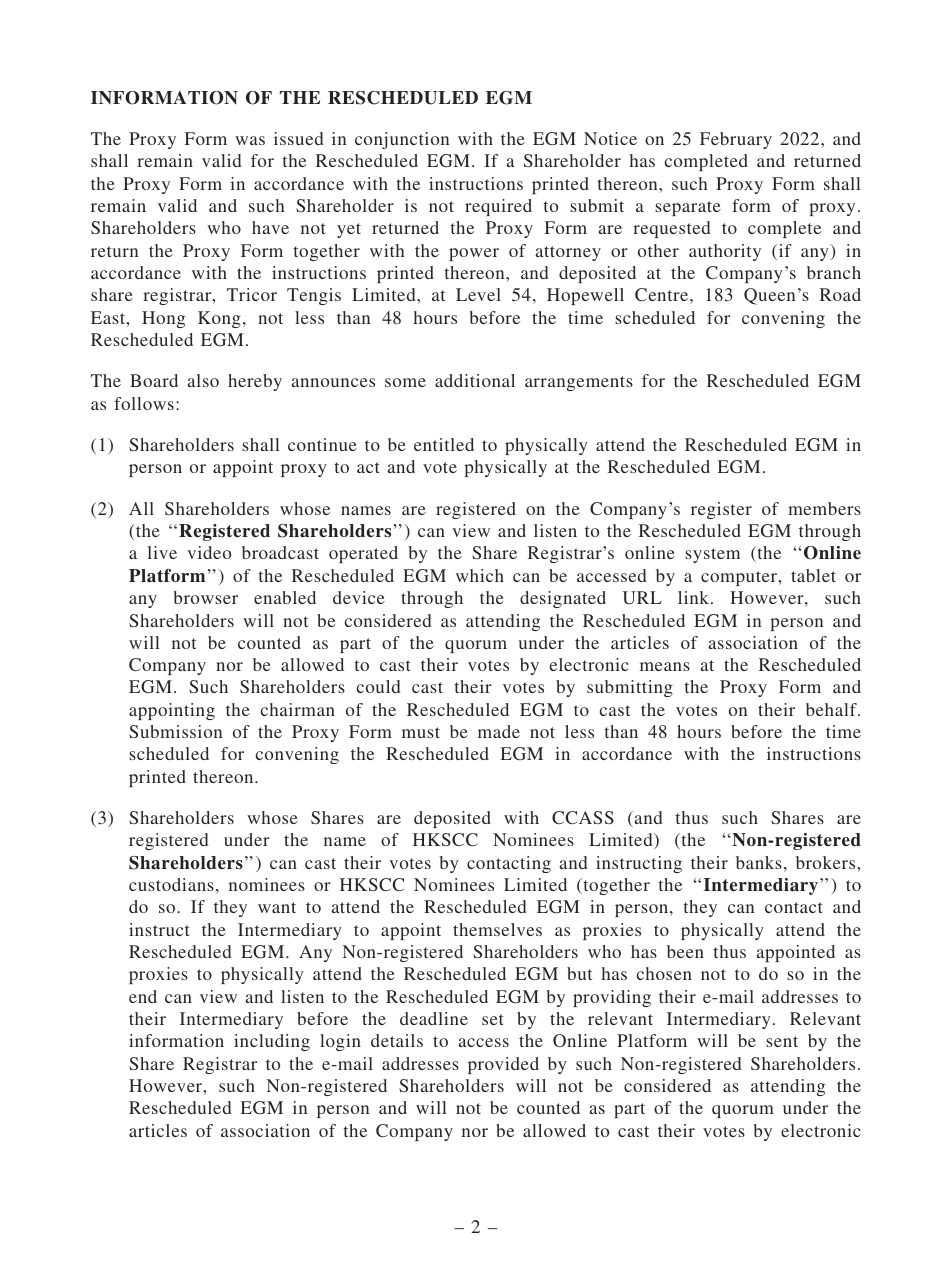 The width and height of the screenshot is (952, 1270). I want to click on required, so click(498, 207).
